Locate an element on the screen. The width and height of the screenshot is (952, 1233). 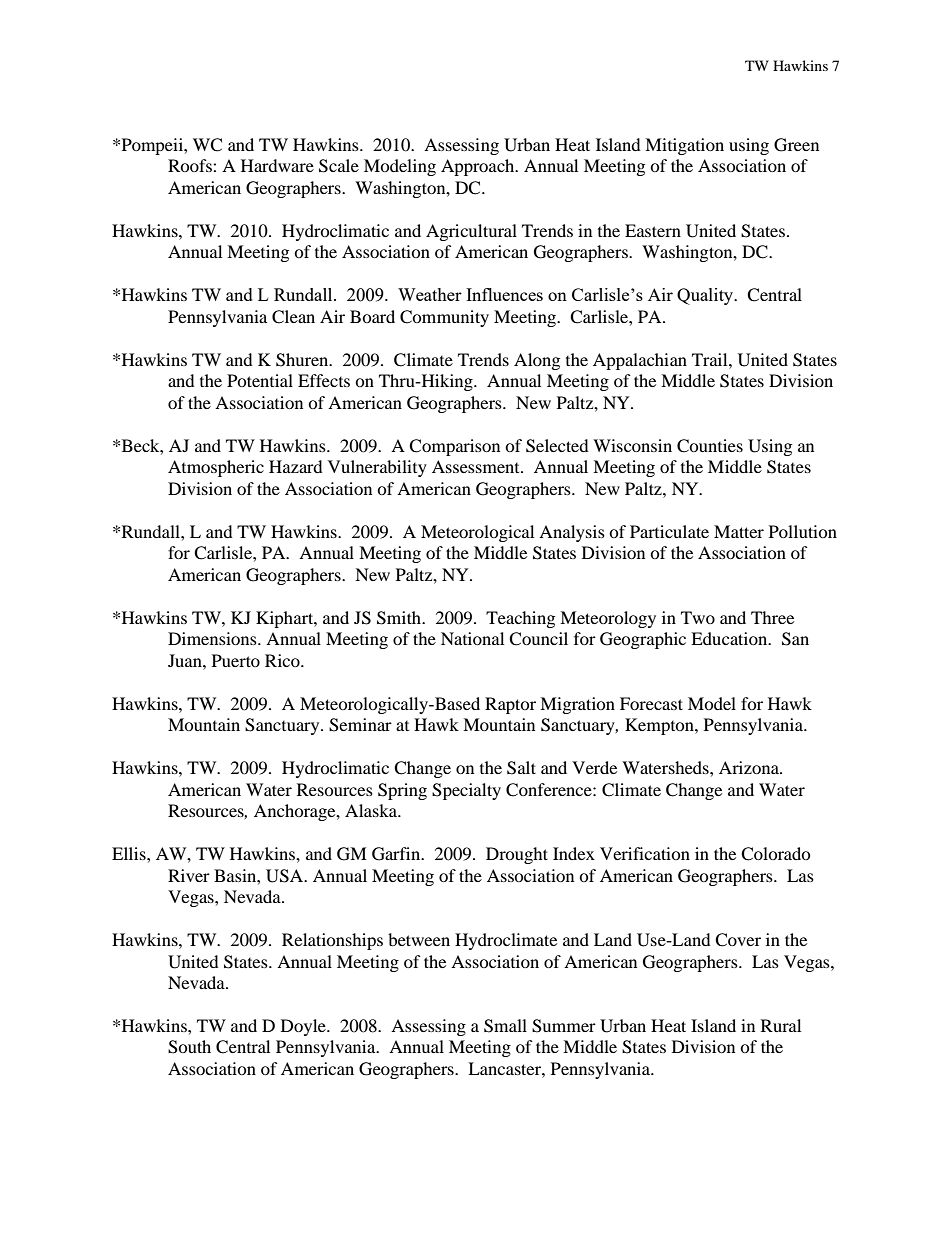
Mitigation is located at coordinates (684, 146).
